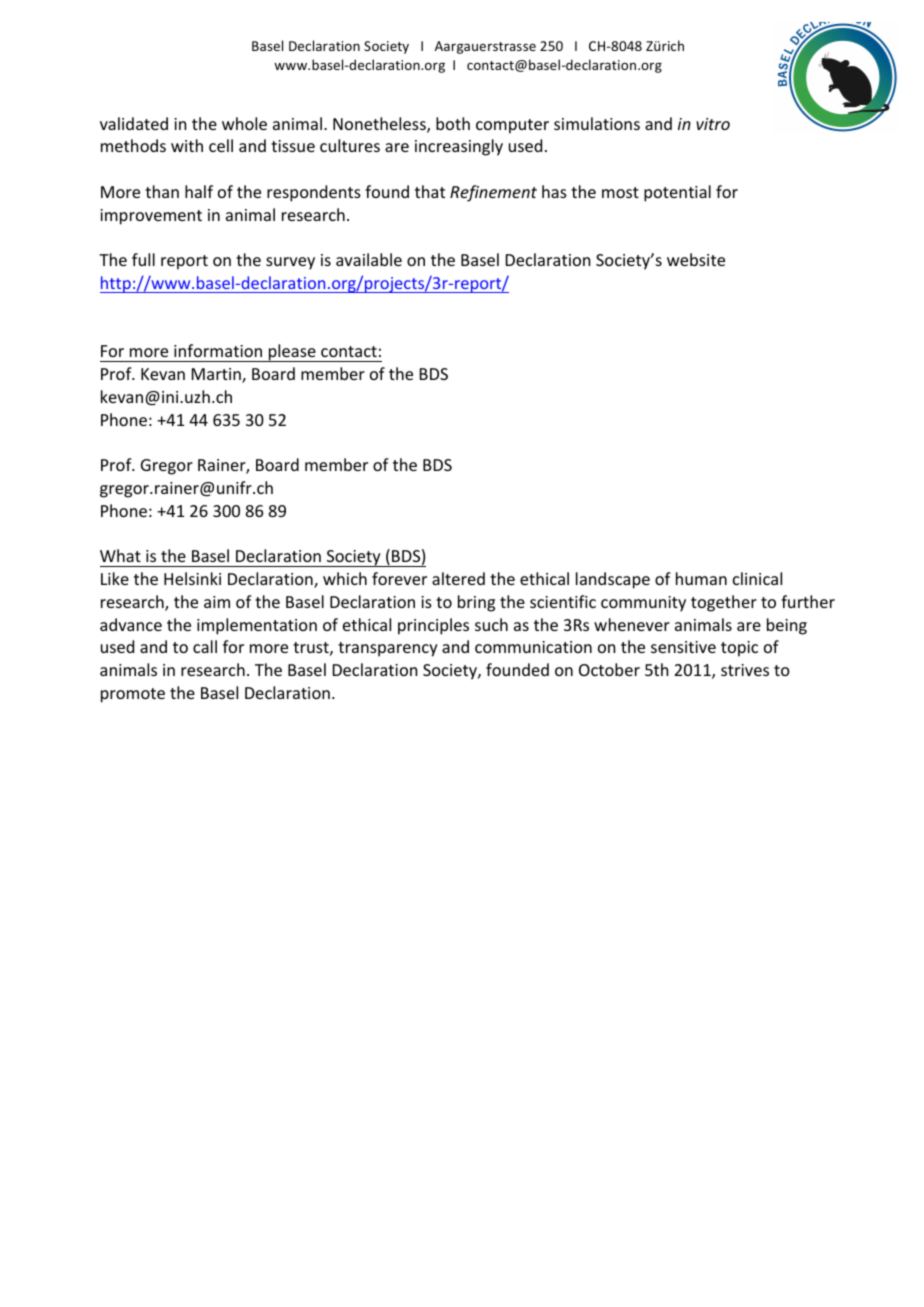 The width and height of the page is (924, 1307). What do you see at coordinates (388, 649) in the page?
I see `transparency` at bounding box center [388, 649].
